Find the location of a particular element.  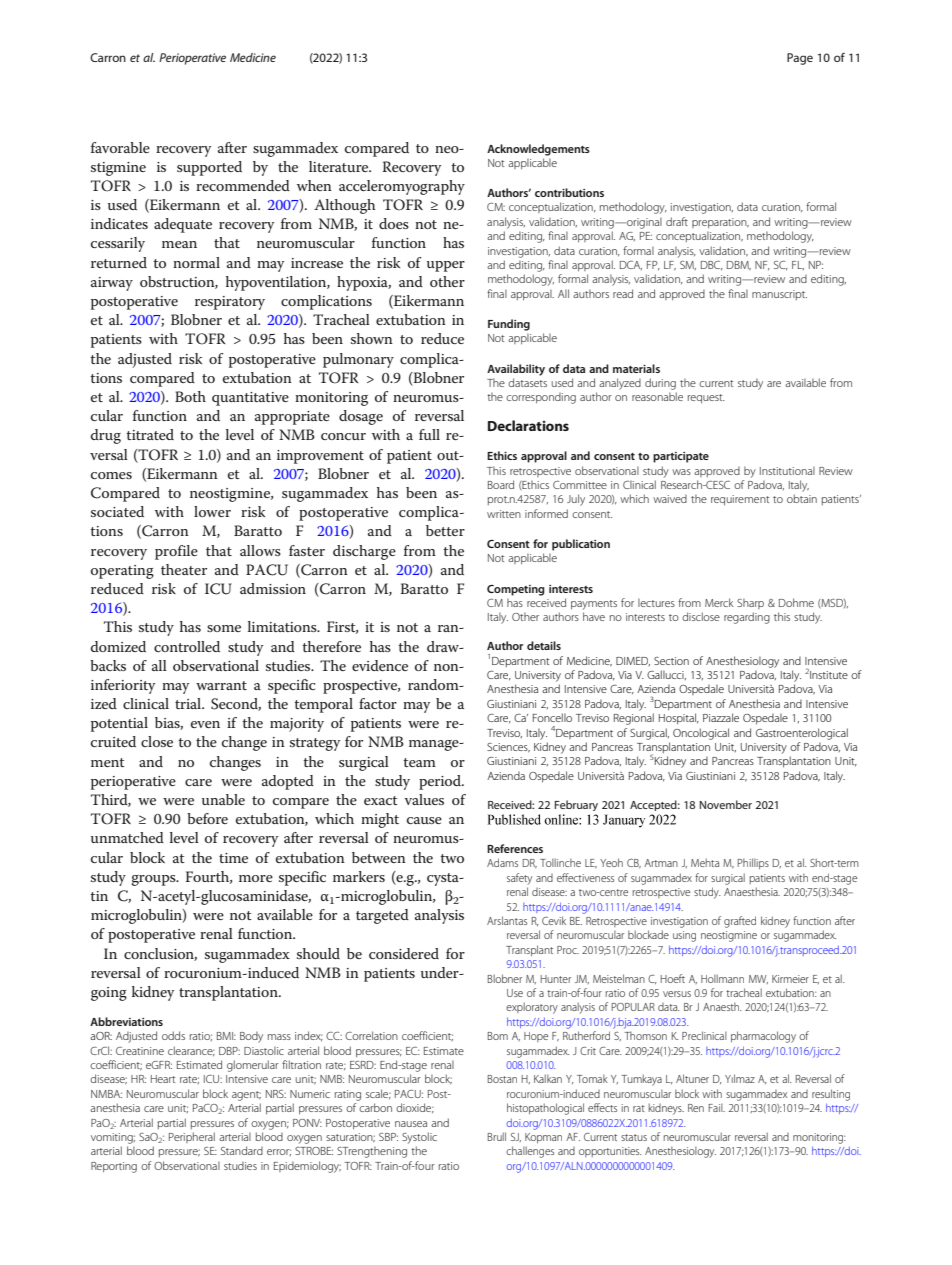

respiratory is located at coordinates (230, 303).
